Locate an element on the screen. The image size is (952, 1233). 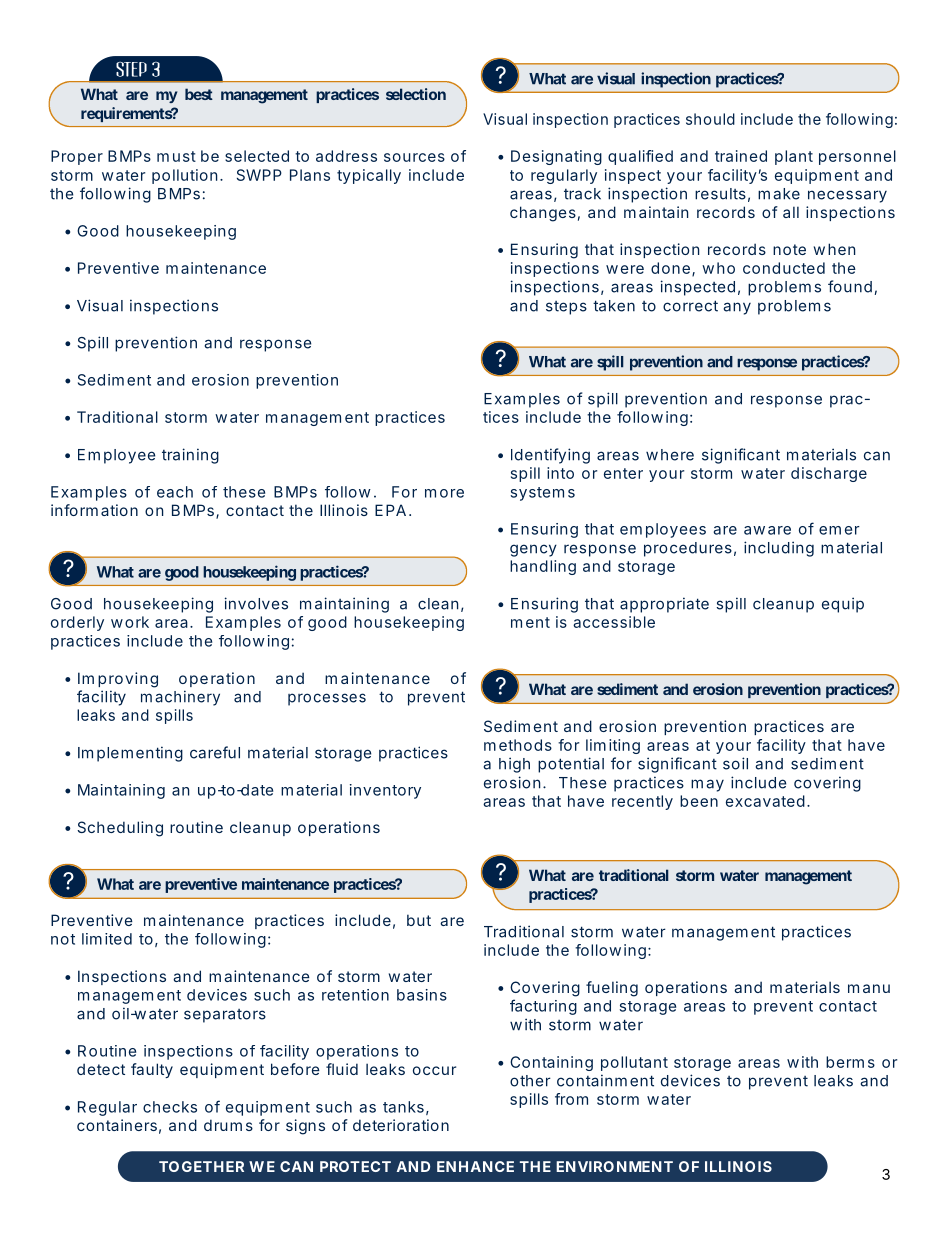
appropriate is located at coordinates (664, 605).
